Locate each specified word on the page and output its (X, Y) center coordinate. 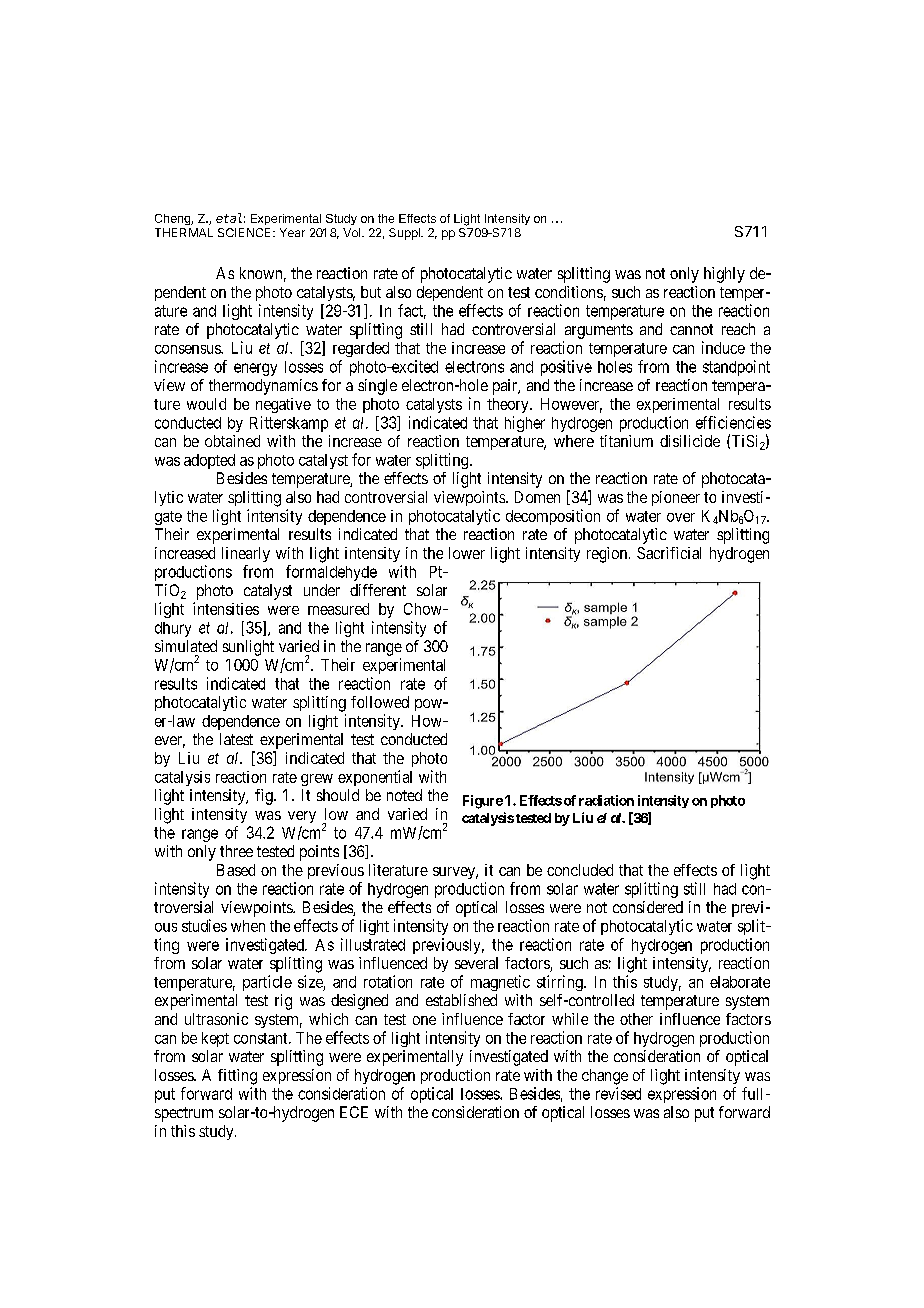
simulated (186, 646)
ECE (354, 1112)
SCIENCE (244, 232)
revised (618, 1093)
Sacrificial (669, 553)
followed (380, 702)
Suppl (405, 234)
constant (262, 1038)
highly (724, 275)
